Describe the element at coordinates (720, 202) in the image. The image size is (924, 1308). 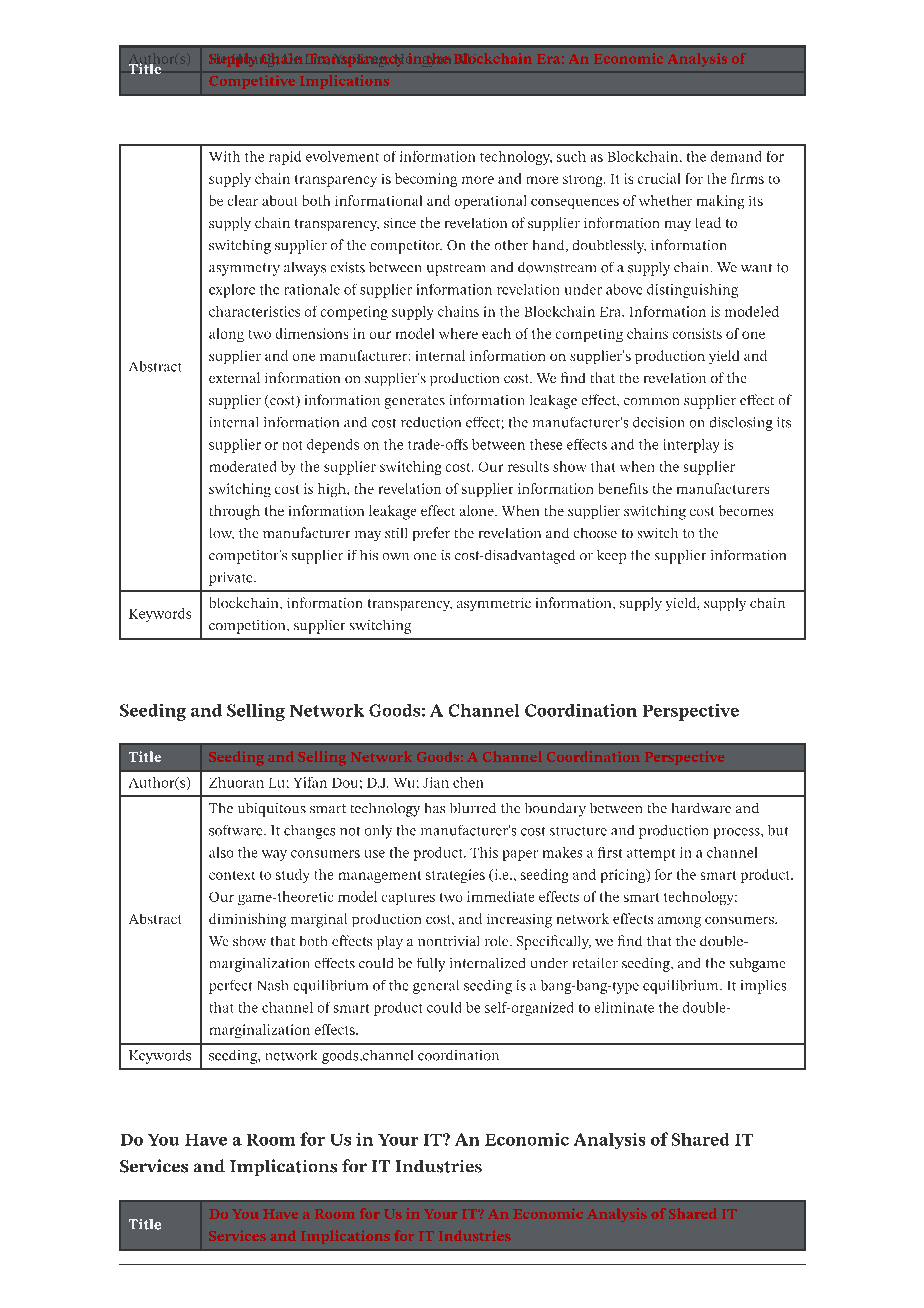
I see `making` at that location.
